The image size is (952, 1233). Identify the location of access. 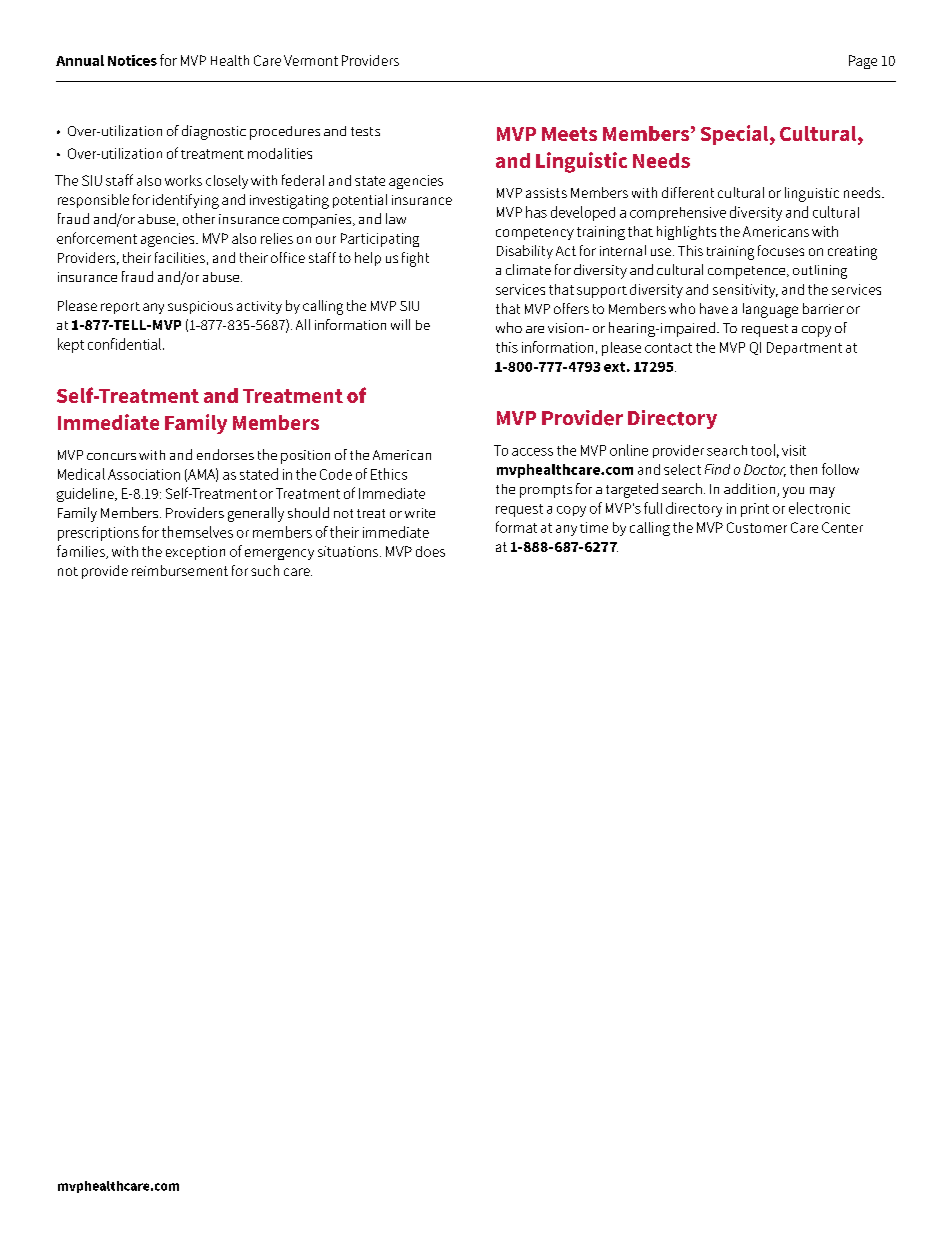
(532, 452).
